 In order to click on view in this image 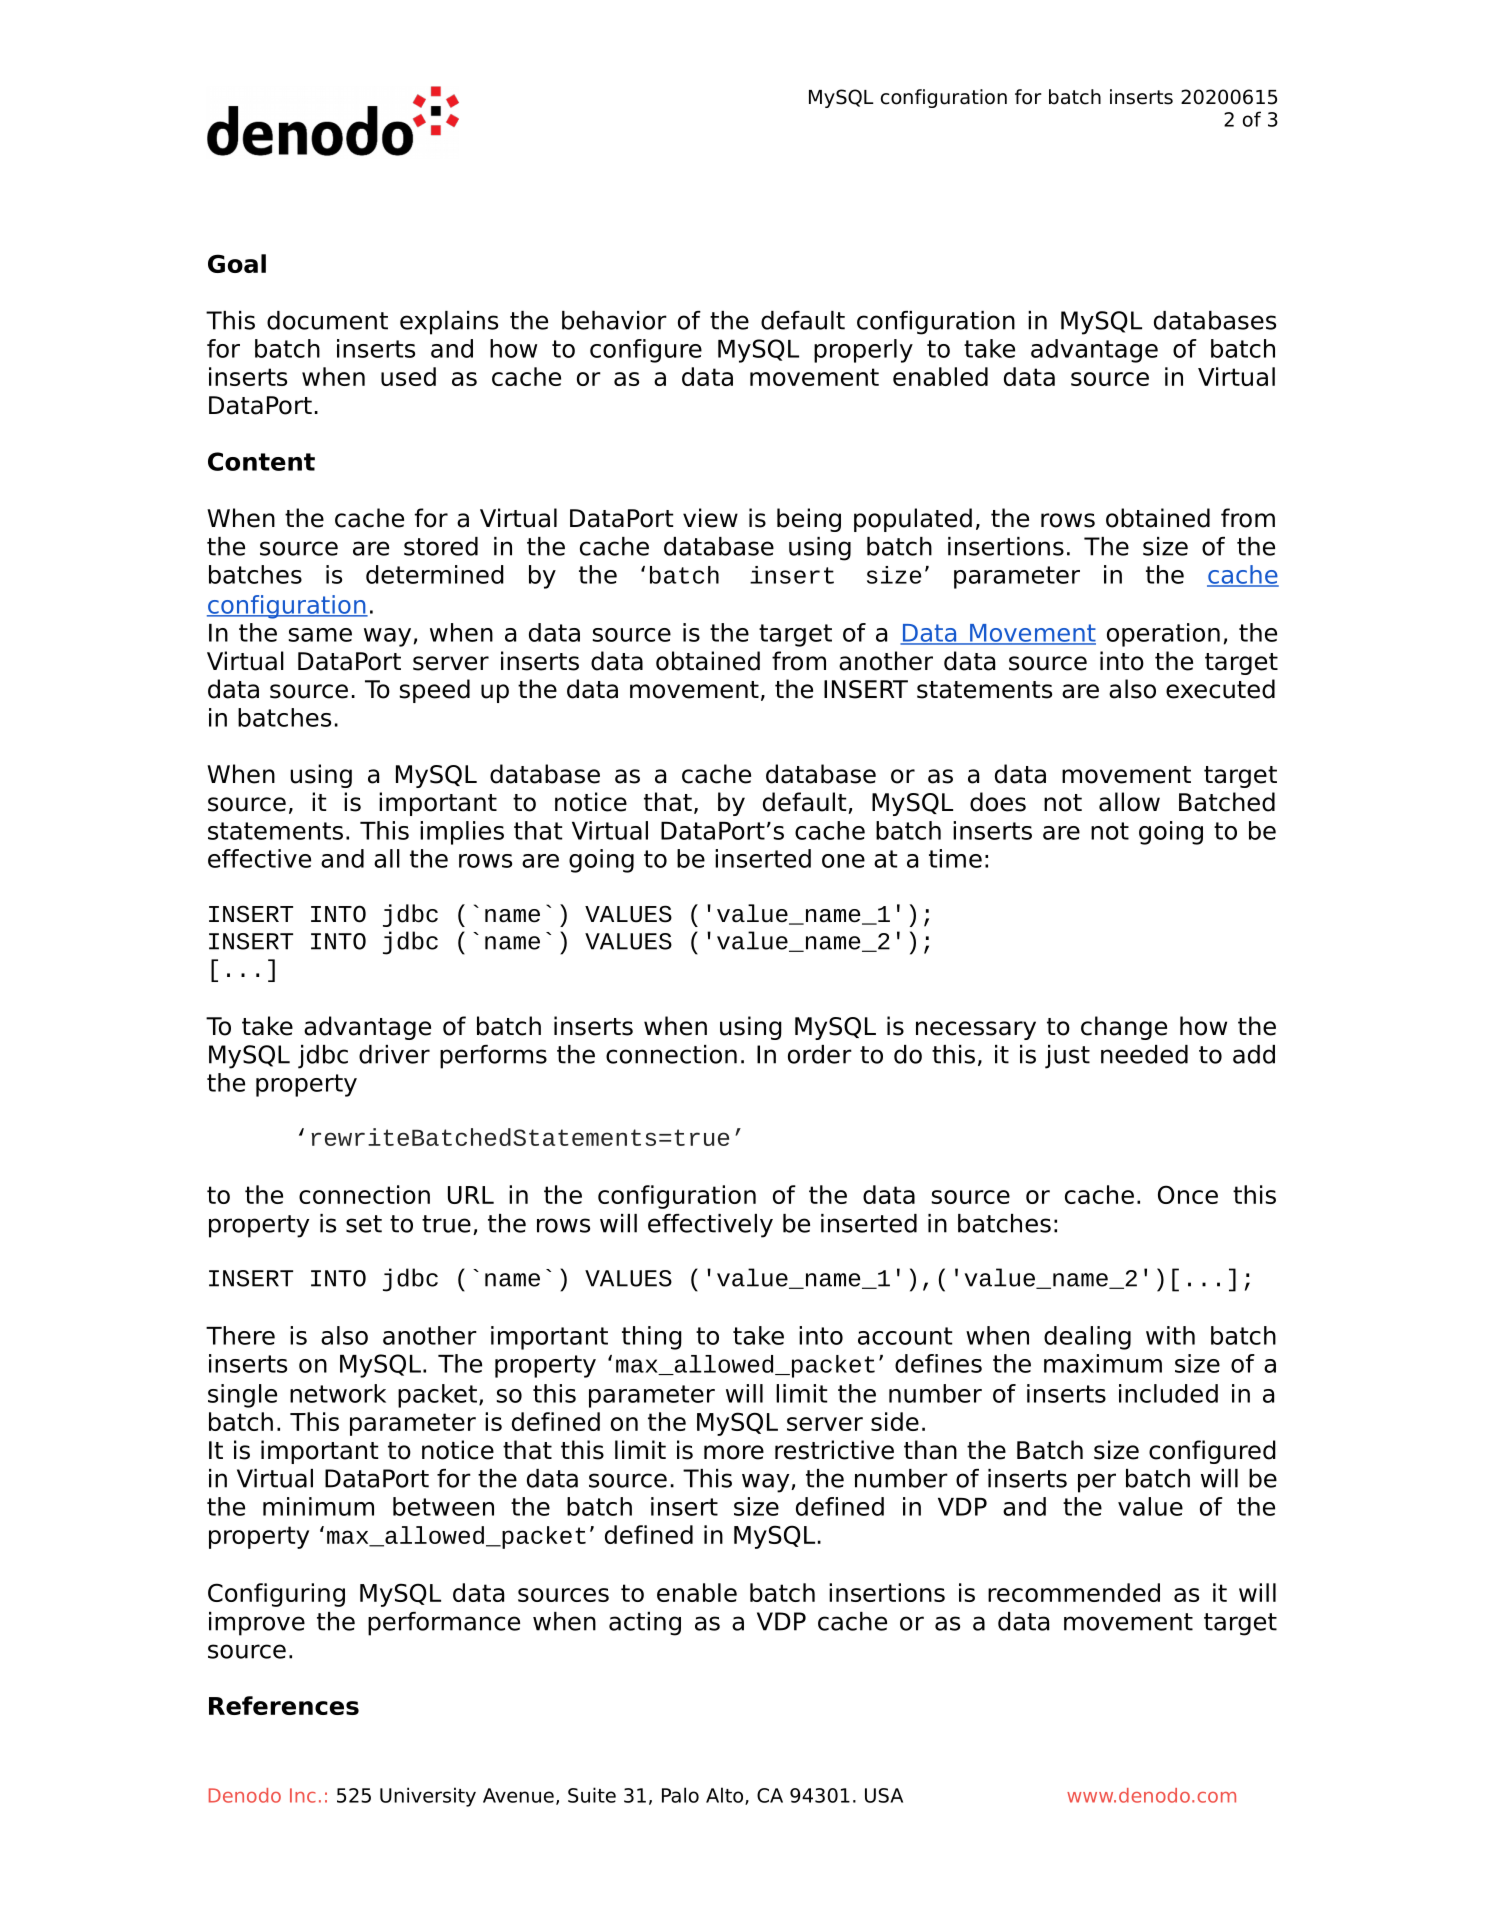, I will do `click(710, 518)`.
